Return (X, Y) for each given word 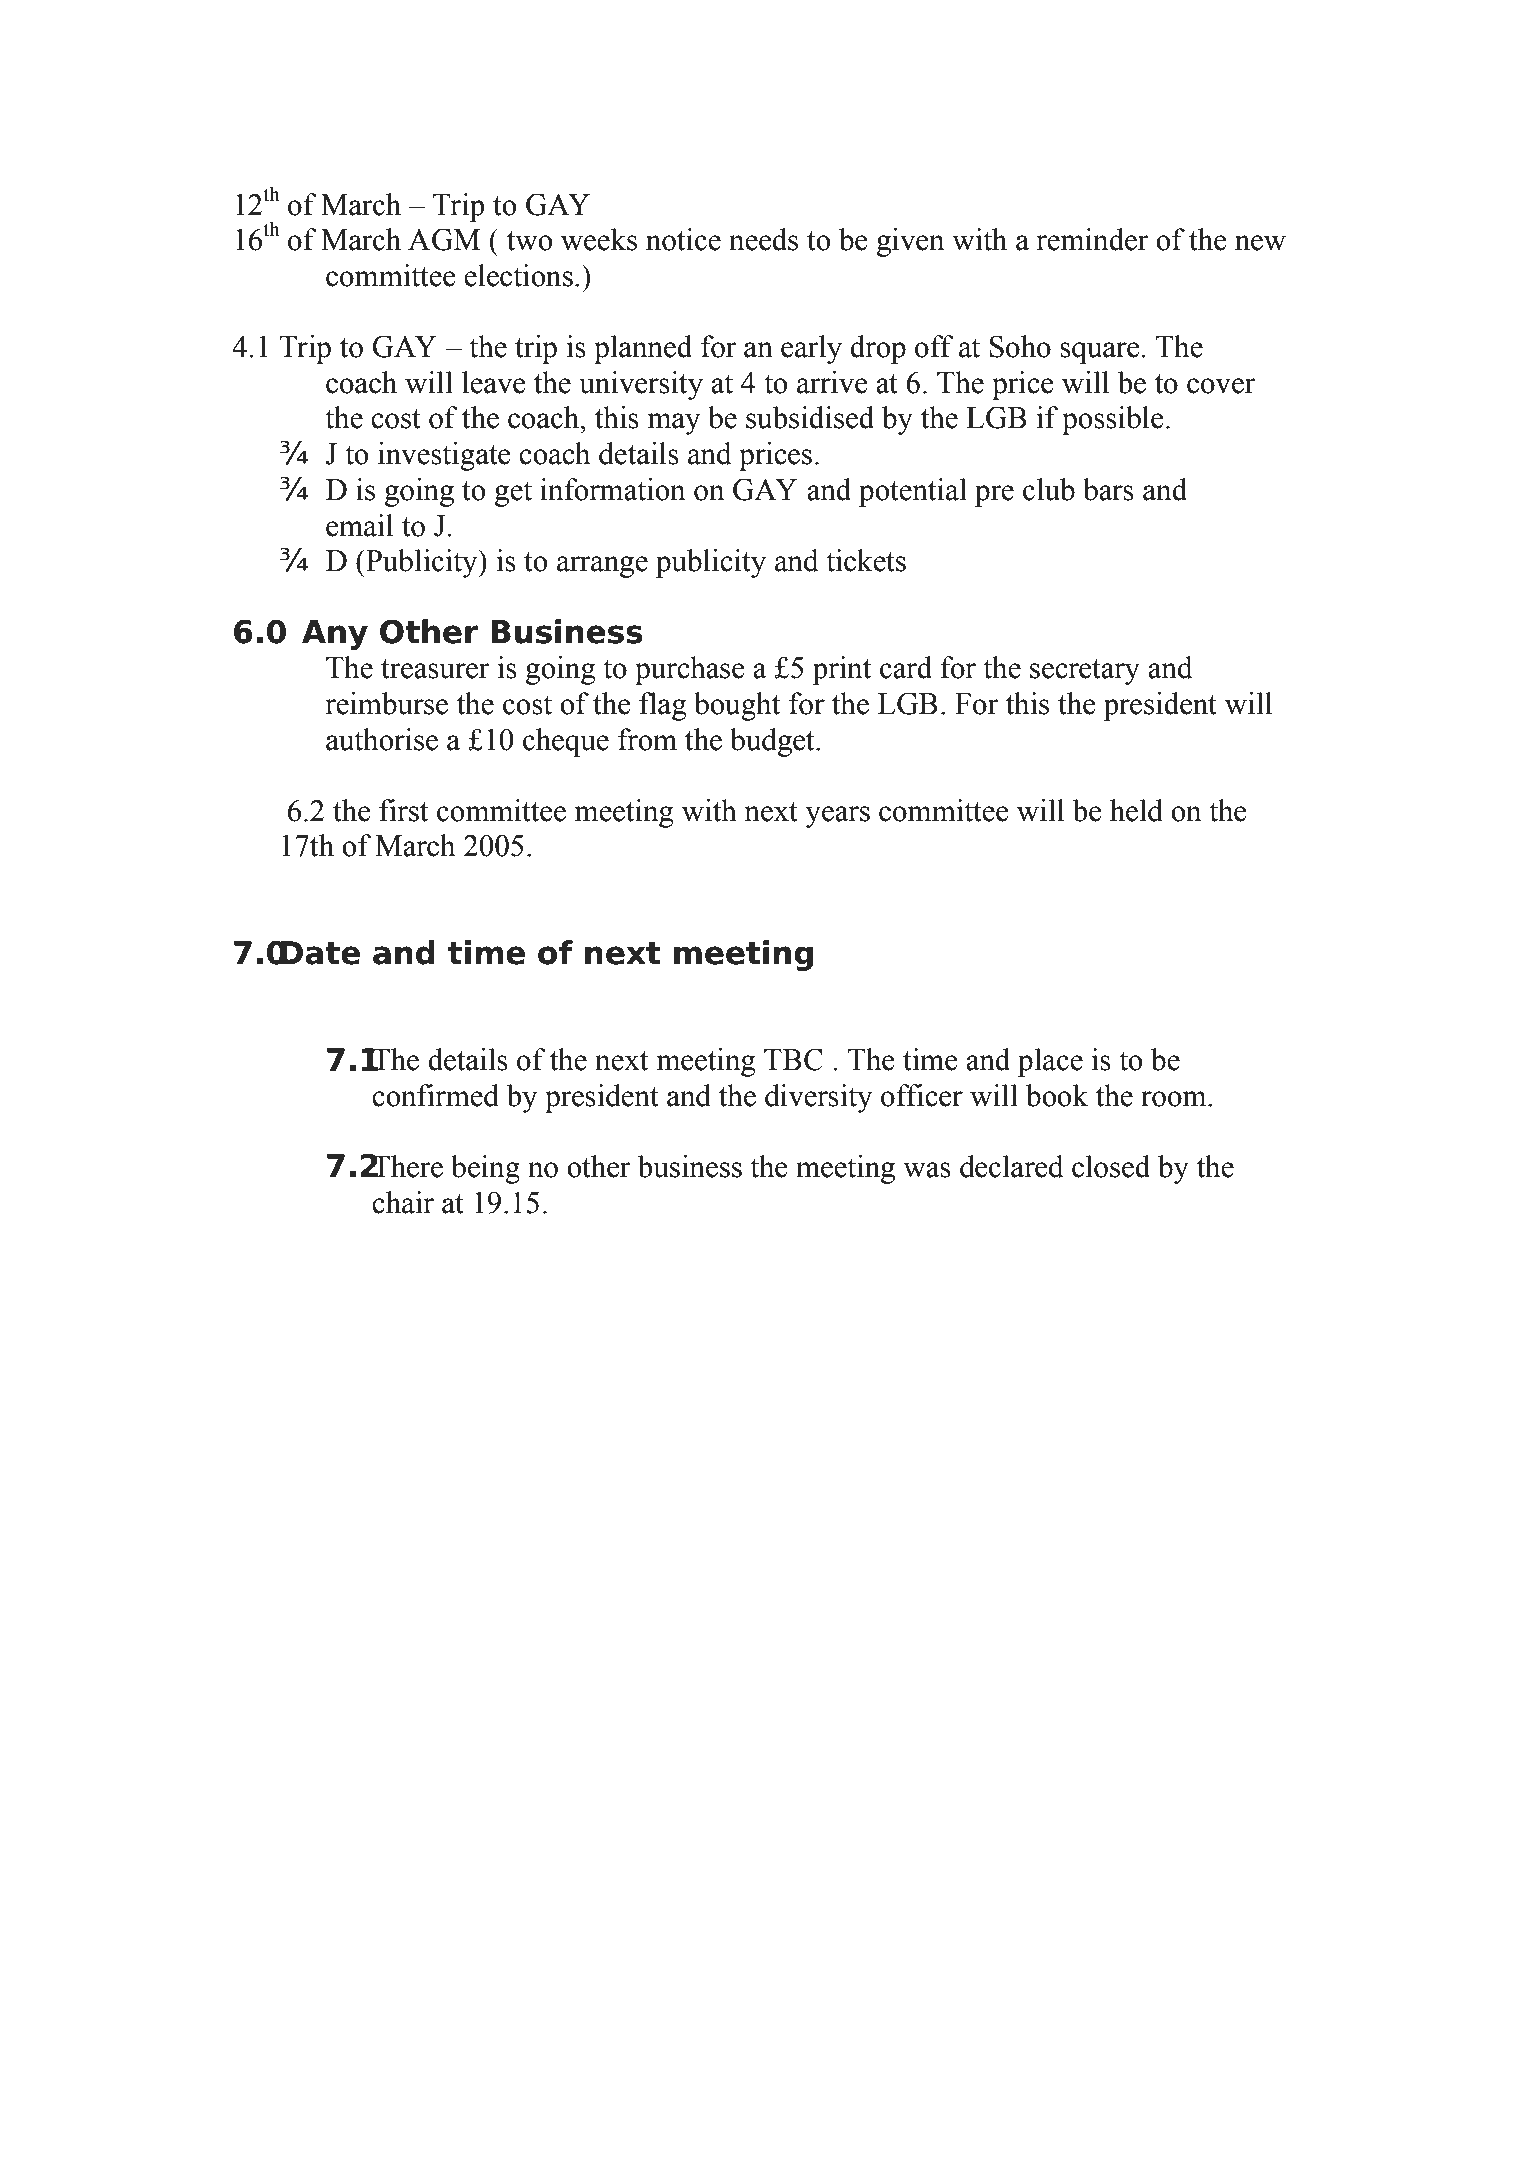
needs (763, 239)
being (485, 1169)
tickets (866, 560)
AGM (444, 239)
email (359, 525)
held (1136, 810)
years (837, 817)
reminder (1092, 239)
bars (1108, 489)
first (403, 810)
